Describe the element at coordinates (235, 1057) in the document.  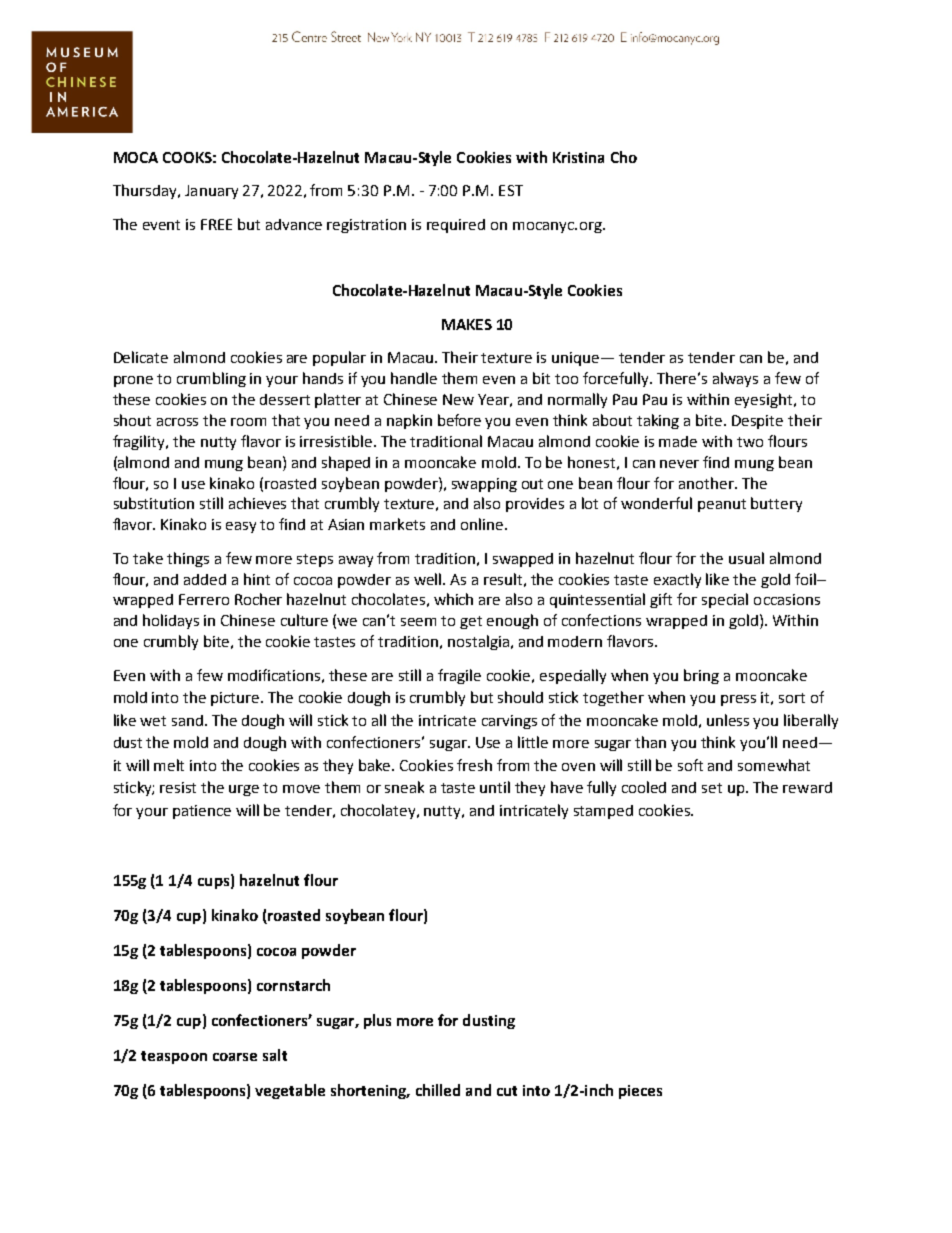
I see `coarse` at that location.
